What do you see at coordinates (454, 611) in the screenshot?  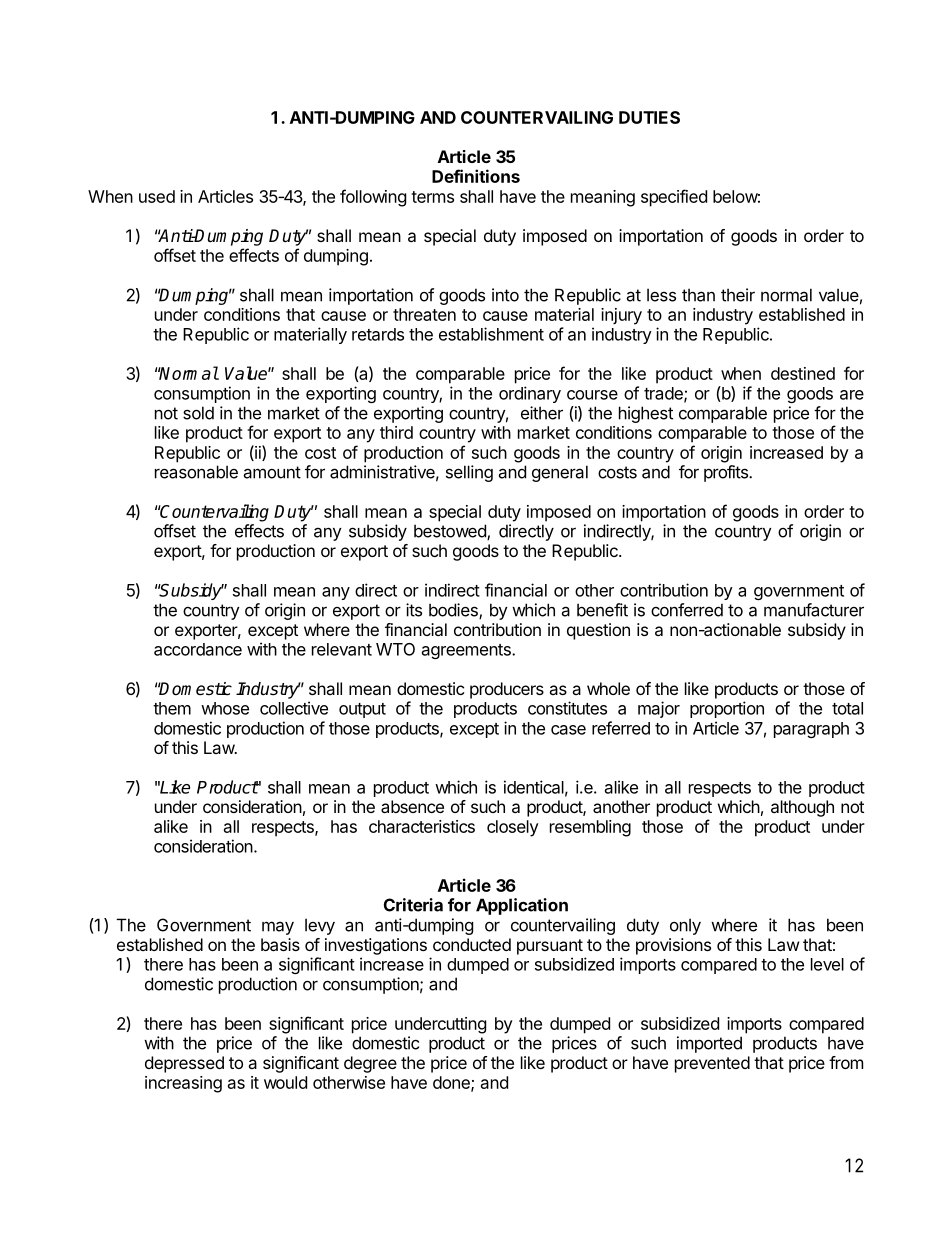 I see `bodies` at bounding box center [454, 611].
